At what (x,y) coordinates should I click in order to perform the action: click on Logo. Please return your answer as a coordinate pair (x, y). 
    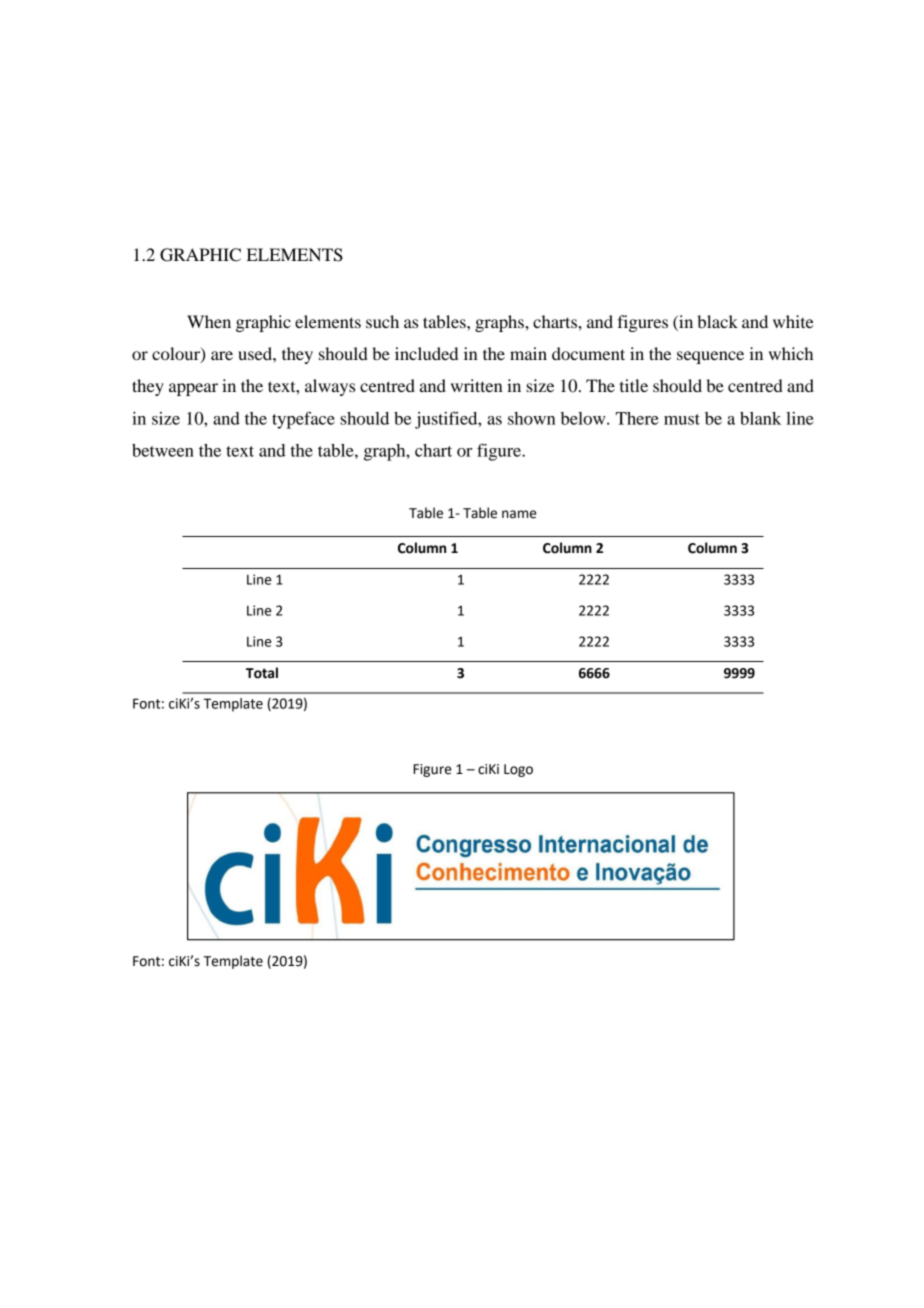
    Looking at the image, I should click on (518, 770).
